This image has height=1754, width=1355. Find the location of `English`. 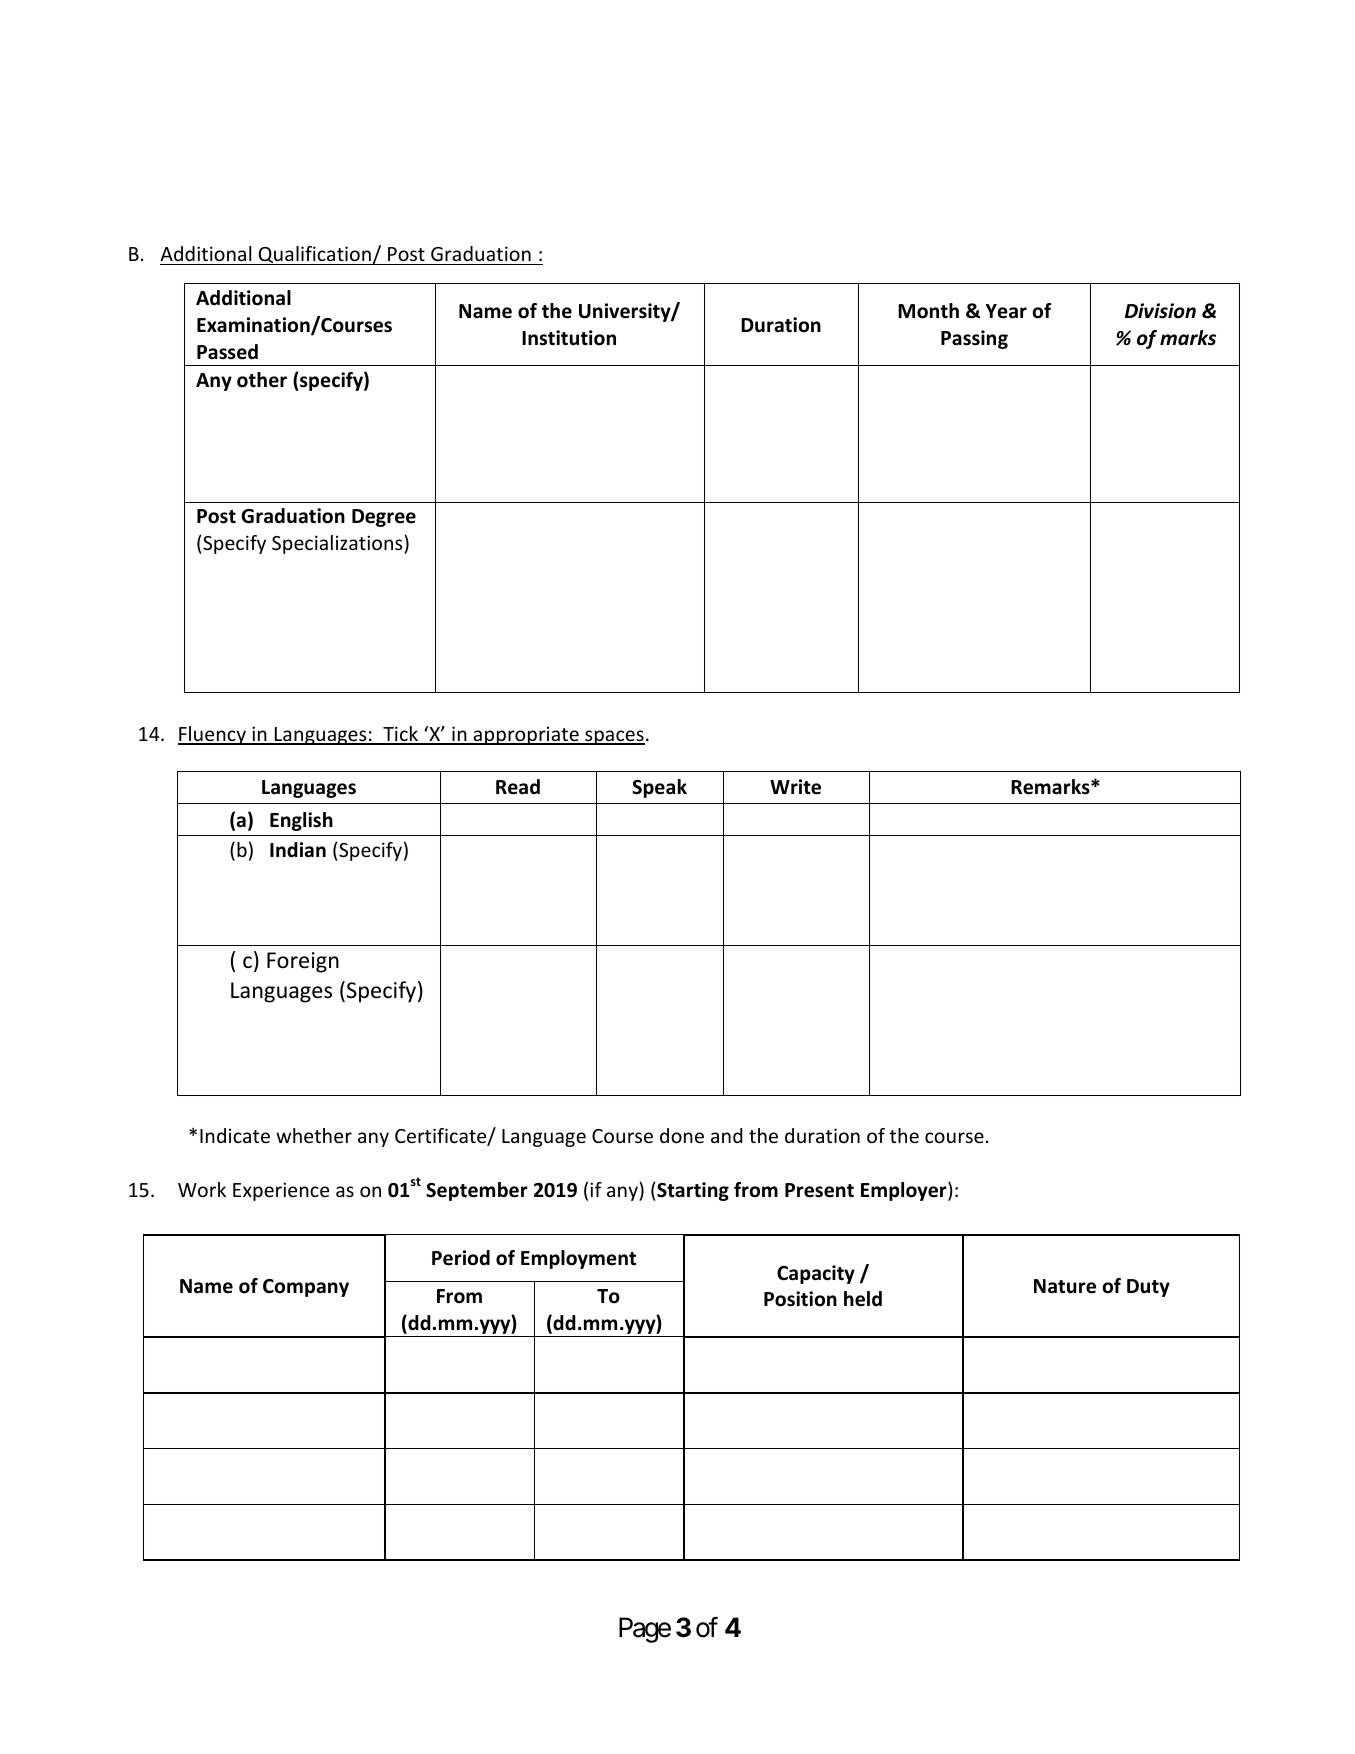

English is located at coordinates (301, 821).
